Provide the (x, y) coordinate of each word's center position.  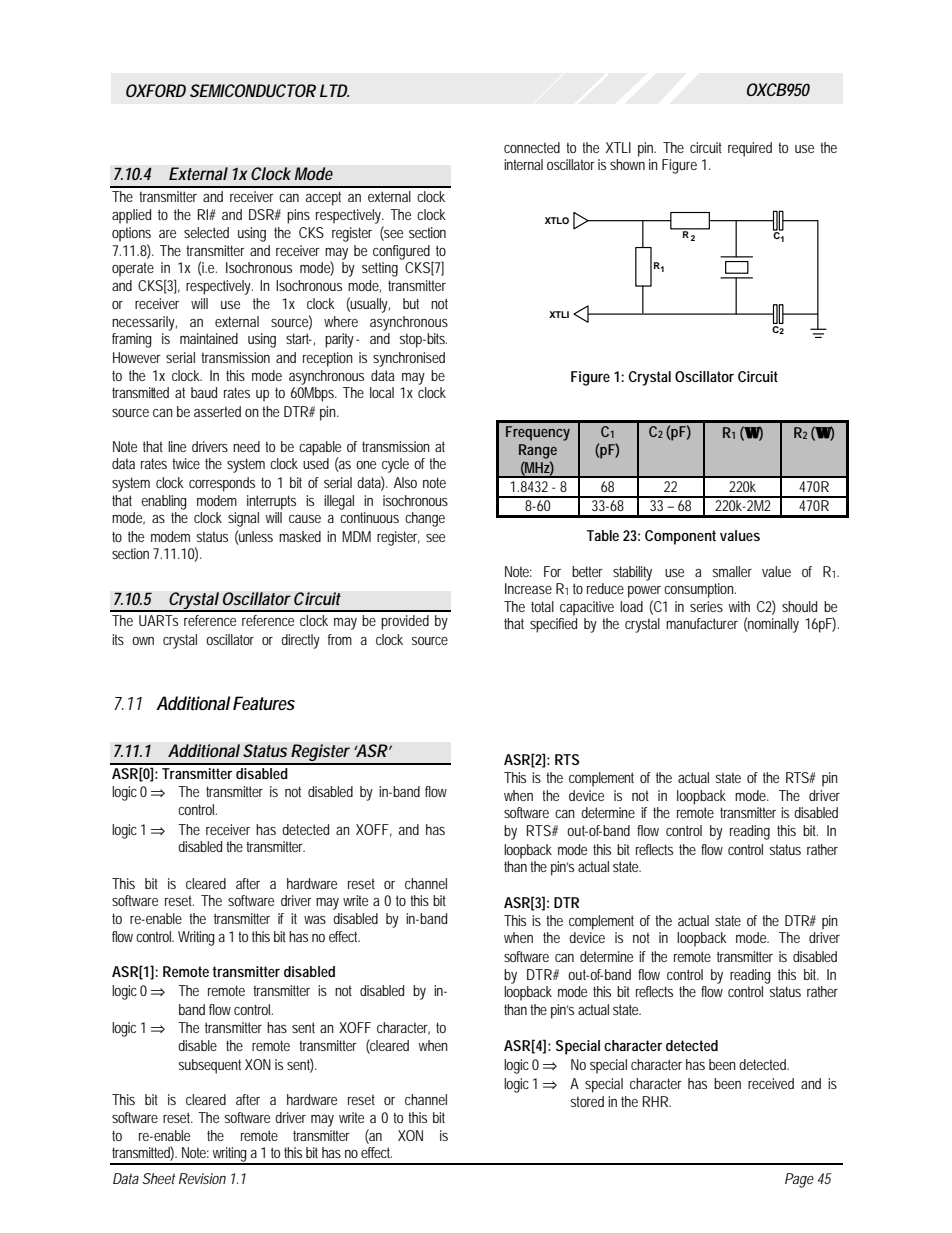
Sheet (158, 1178)
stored (587, 1101)
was (315, 920)
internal (523, 164)
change (425, 519)
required (750, 149)
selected (206, 232)
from (340, 639)
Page (799, 1180)
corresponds (222, 484)
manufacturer (702, 623)
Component (680, 537)
